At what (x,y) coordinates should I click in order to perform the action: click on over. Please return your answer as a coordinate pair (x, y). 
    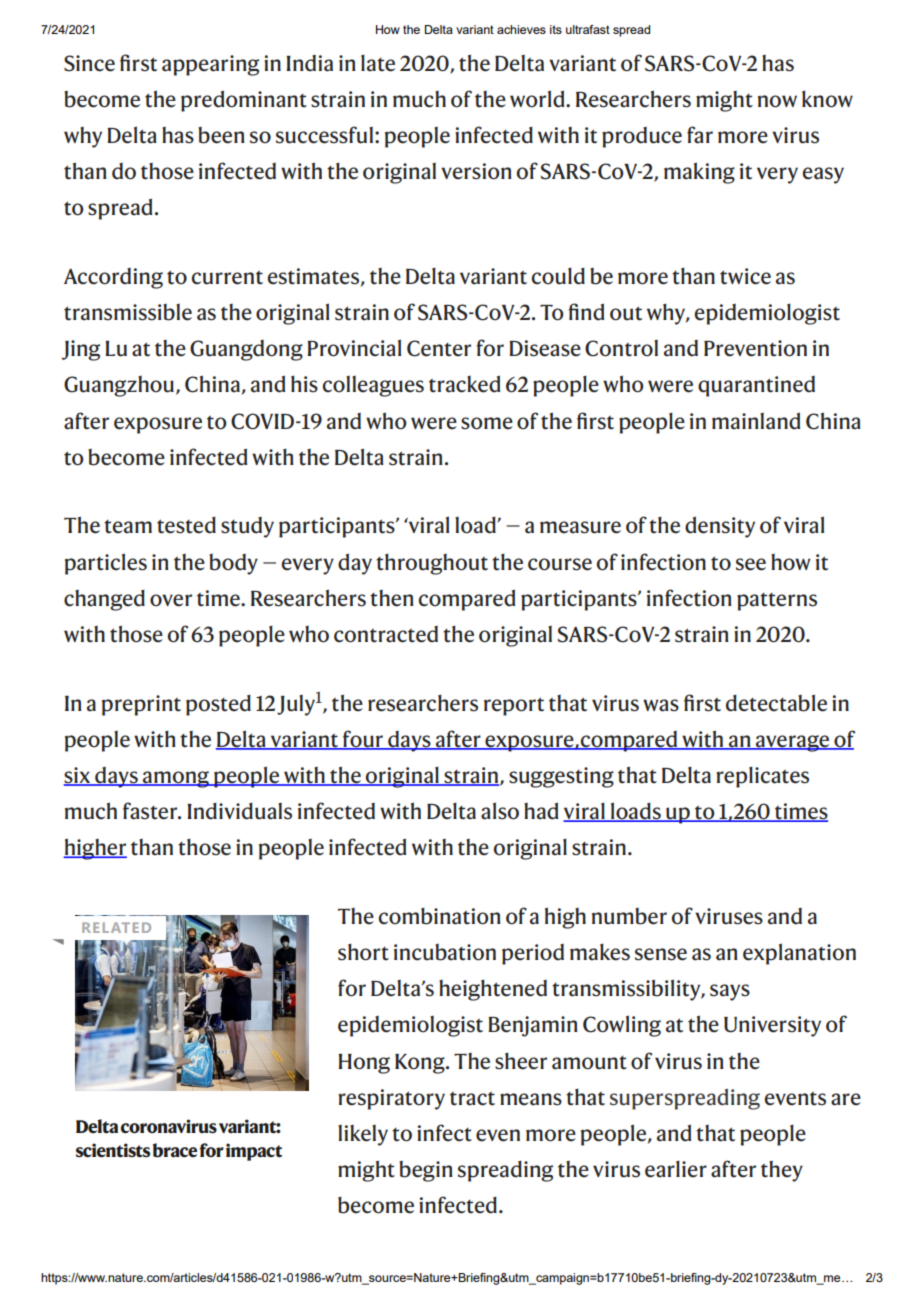
    Looking at the image, I should click on (171, 600).
